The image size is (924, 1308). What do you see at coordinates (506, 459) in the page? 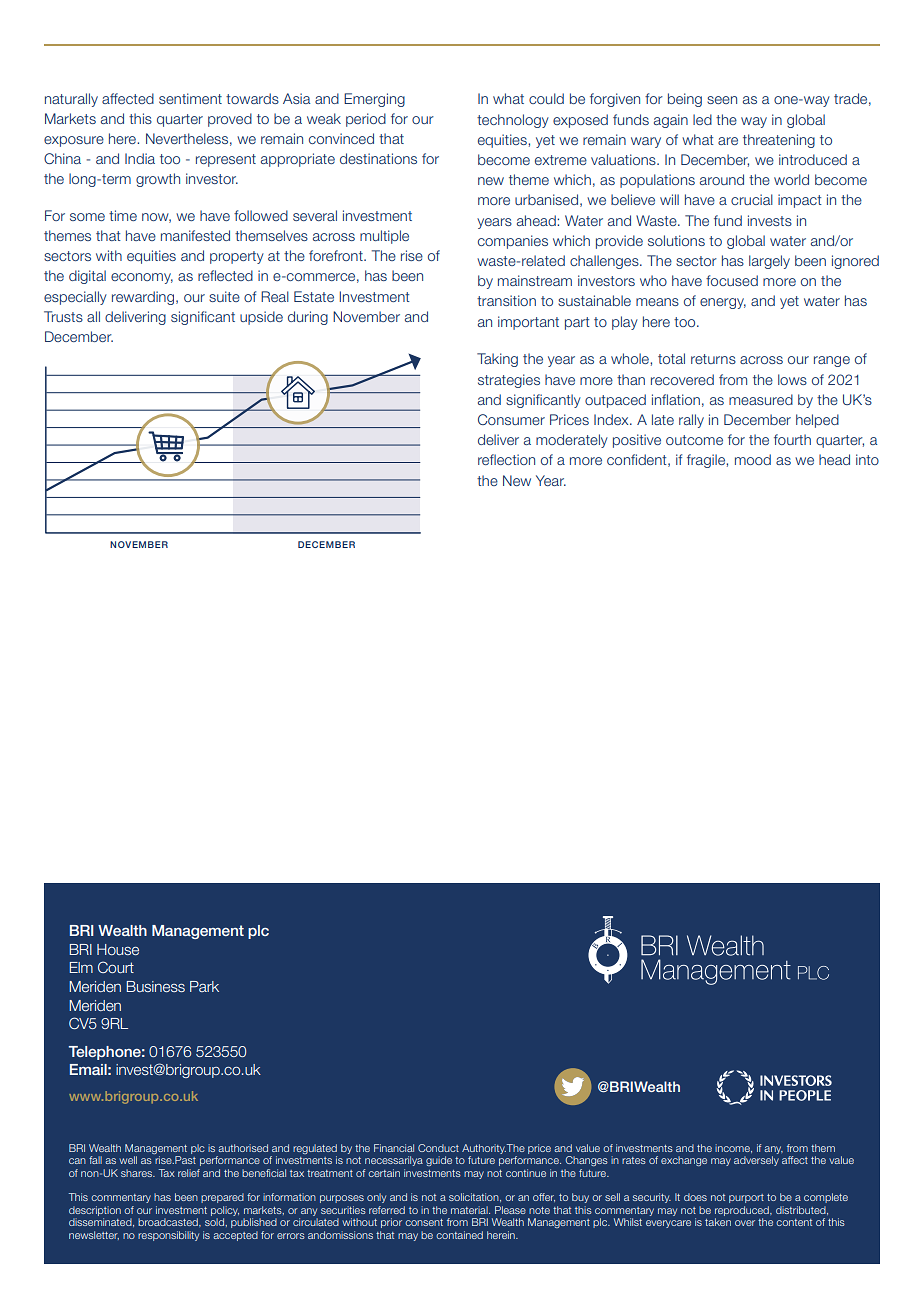
I see `reflection` at bounding box center [506, 459].
